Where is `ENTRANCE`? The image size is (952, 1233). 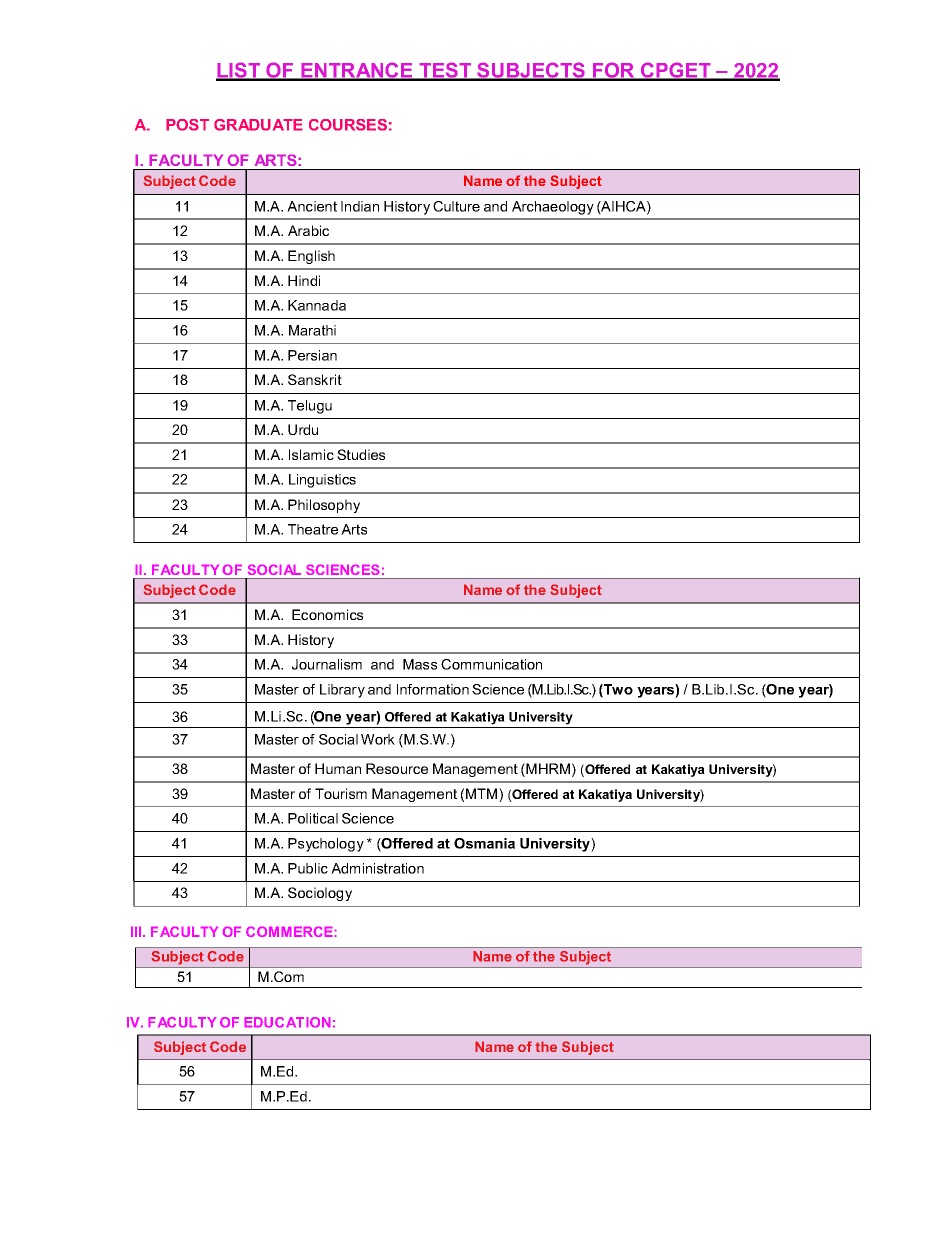
ENTRANCE is located at coordinates (357, 71).
